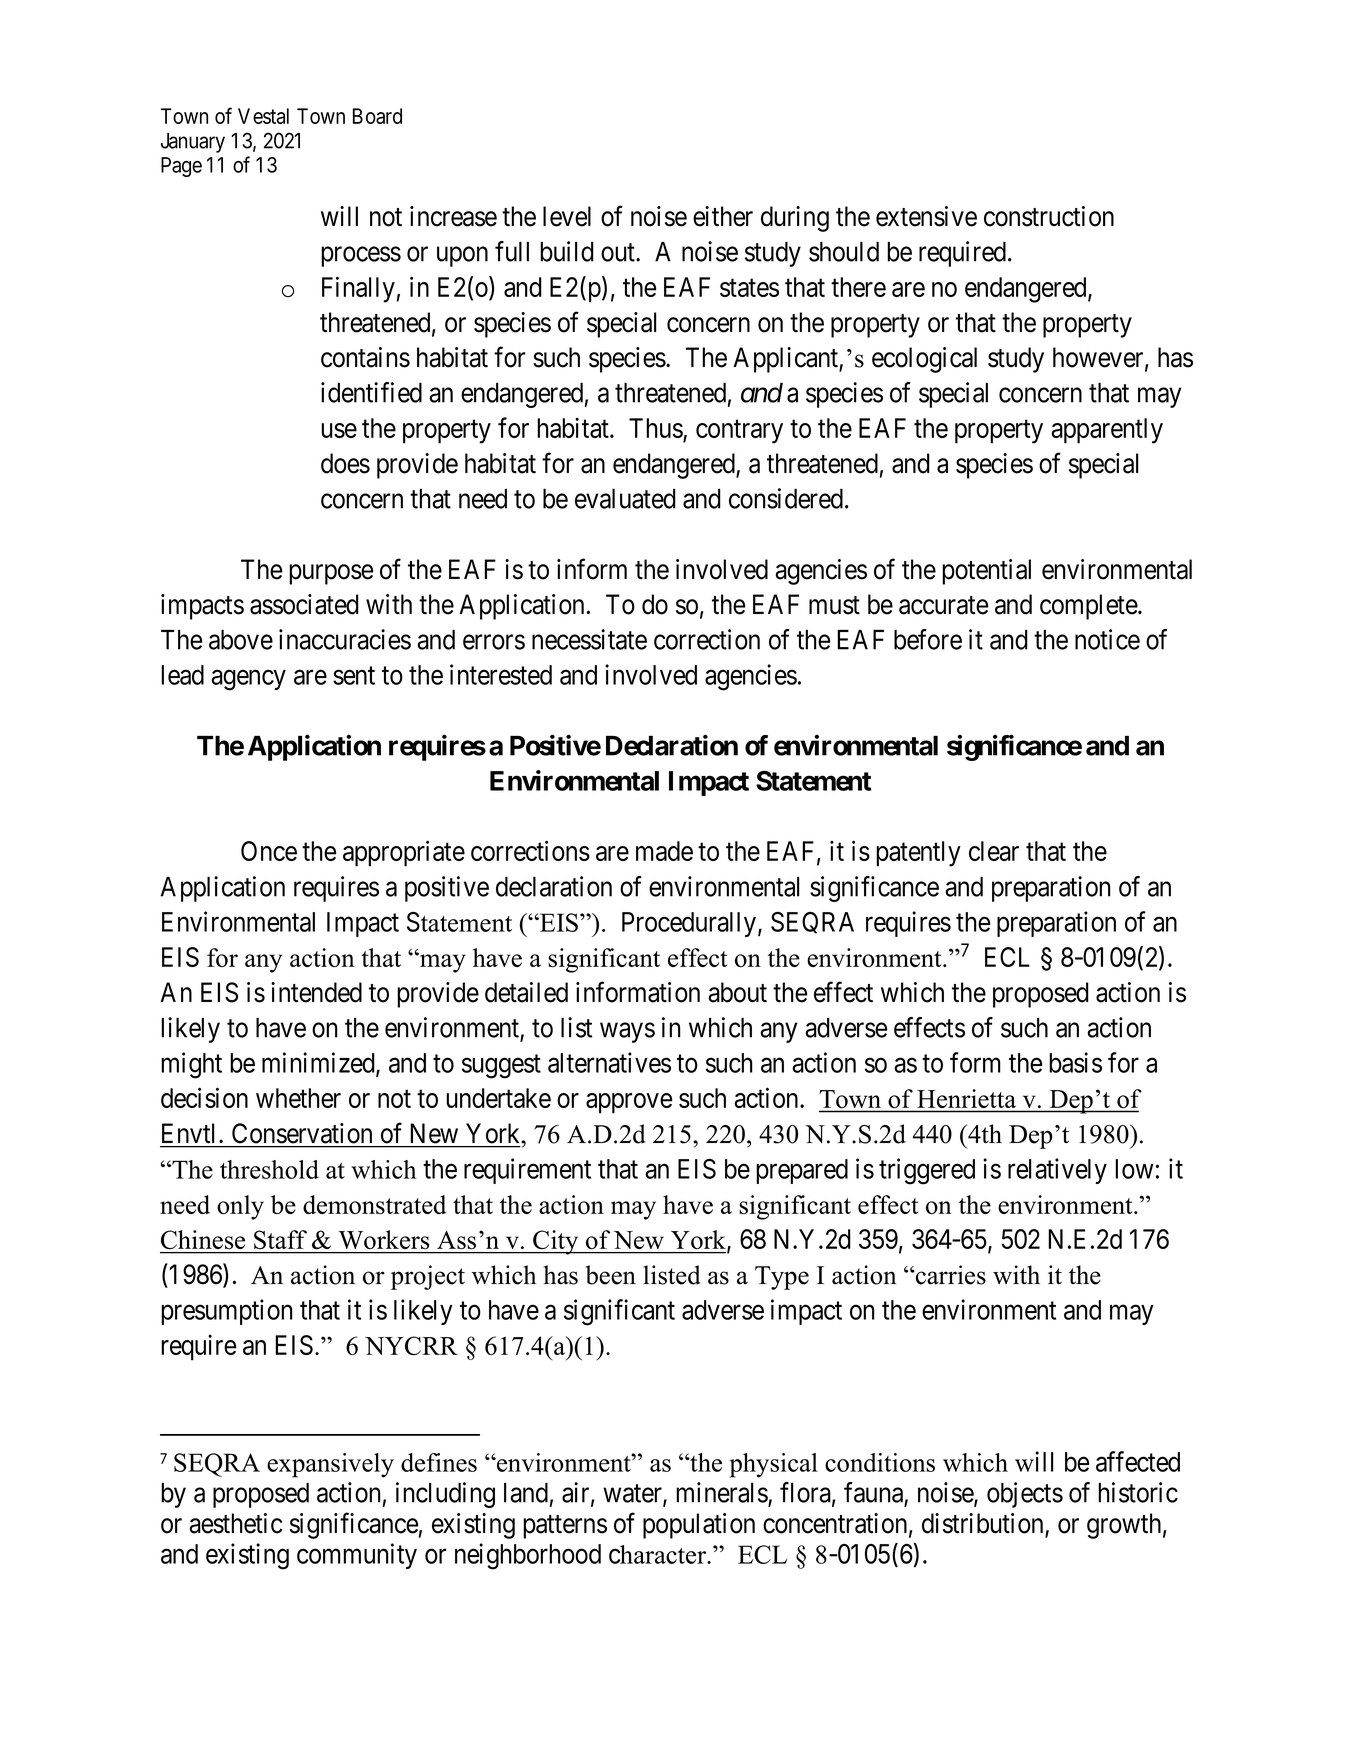 The width and height of the image is (1360, 1760). Describe the element at coordinates (633, 1494) in the image. I see `water` at that location.
